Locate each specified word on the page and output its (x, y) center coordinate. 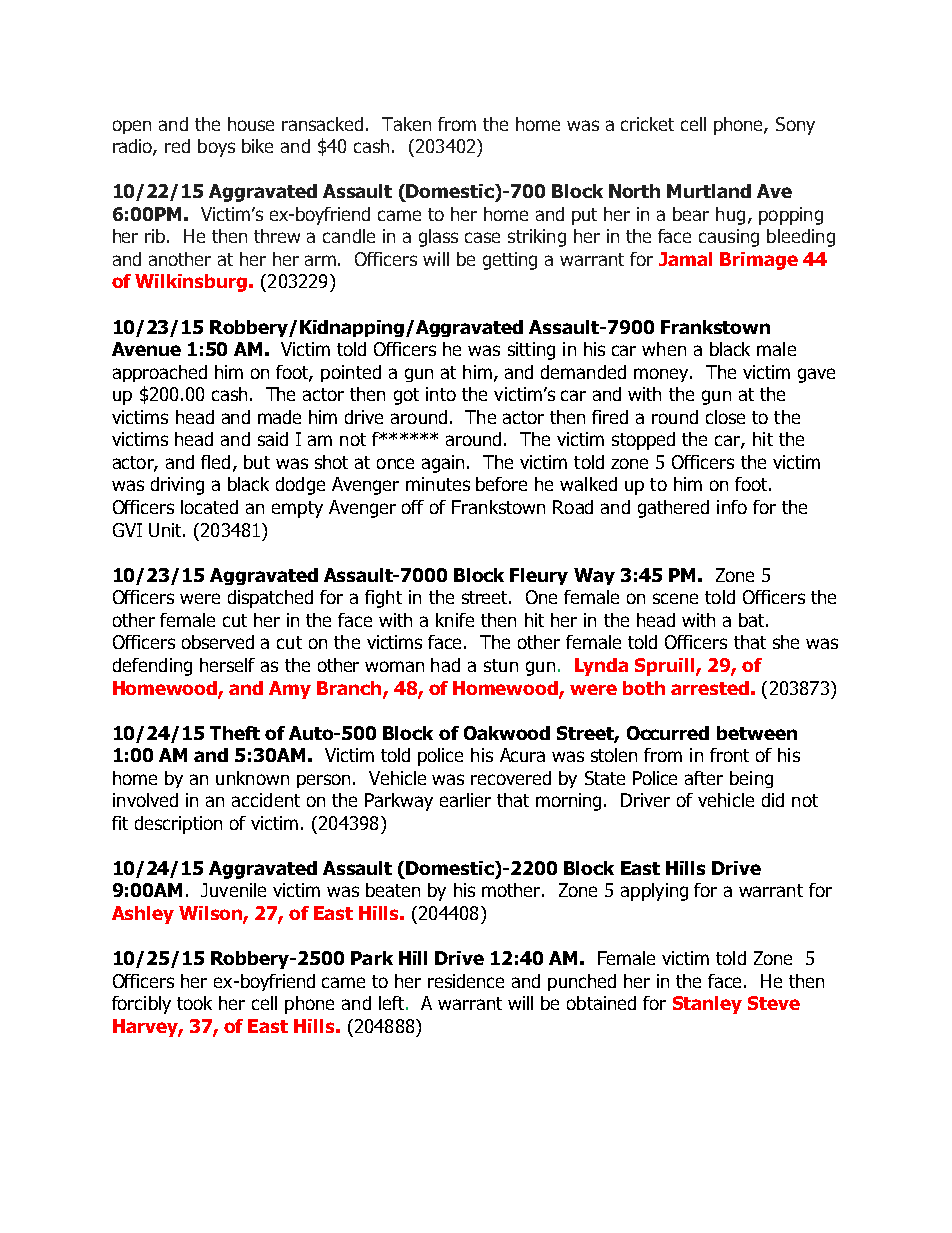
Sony (795, 126)
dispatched (270, 599)
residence (466, 981)
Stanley (707, 1005)
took (194, 1003)
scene (675, 598)
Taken (406, 124)
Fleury (539, 576)
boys (216, 148)
